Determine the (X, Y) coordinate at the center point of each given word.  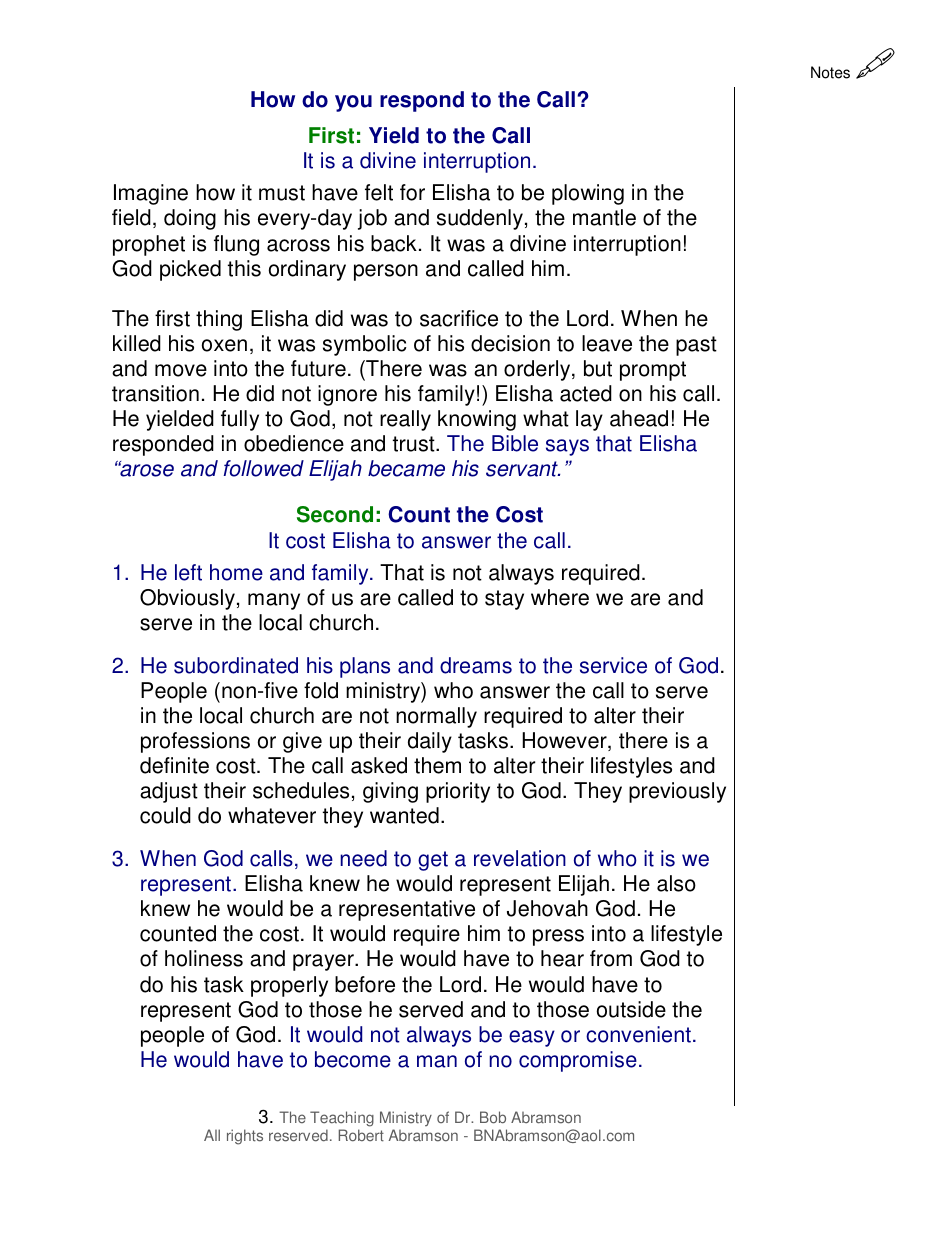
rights (245, 1137)
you (353, 103)
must (282, 193)
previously (677, 792)
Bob (493, 1117)
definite (174, 765)
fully (240, 420)
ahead (639, 418)
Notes (830, 72)
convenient (638, 1034)
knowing (477, 420)
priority (458, 792)
